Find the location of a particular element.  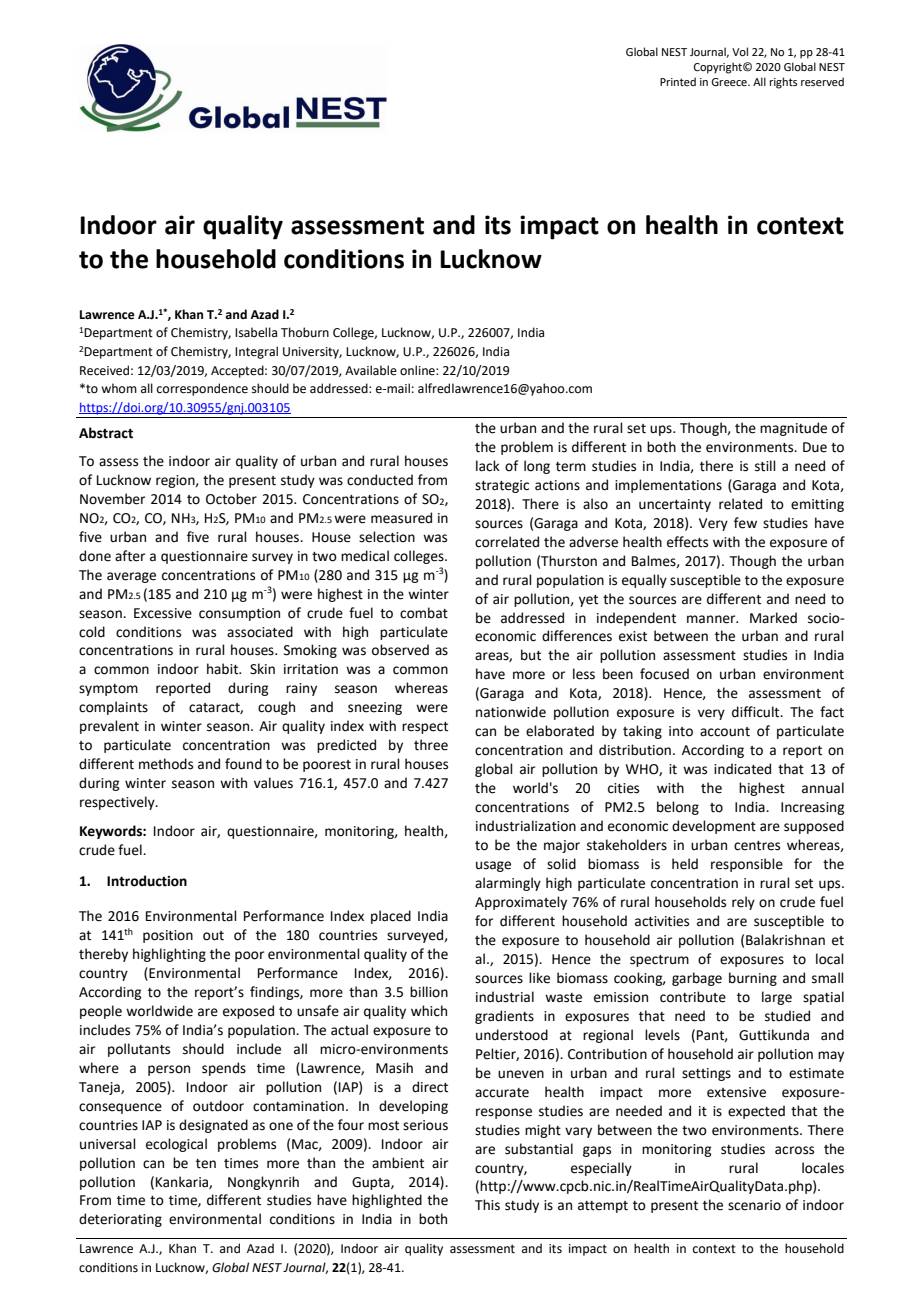

Integral is located at coordinates (256, 352).
